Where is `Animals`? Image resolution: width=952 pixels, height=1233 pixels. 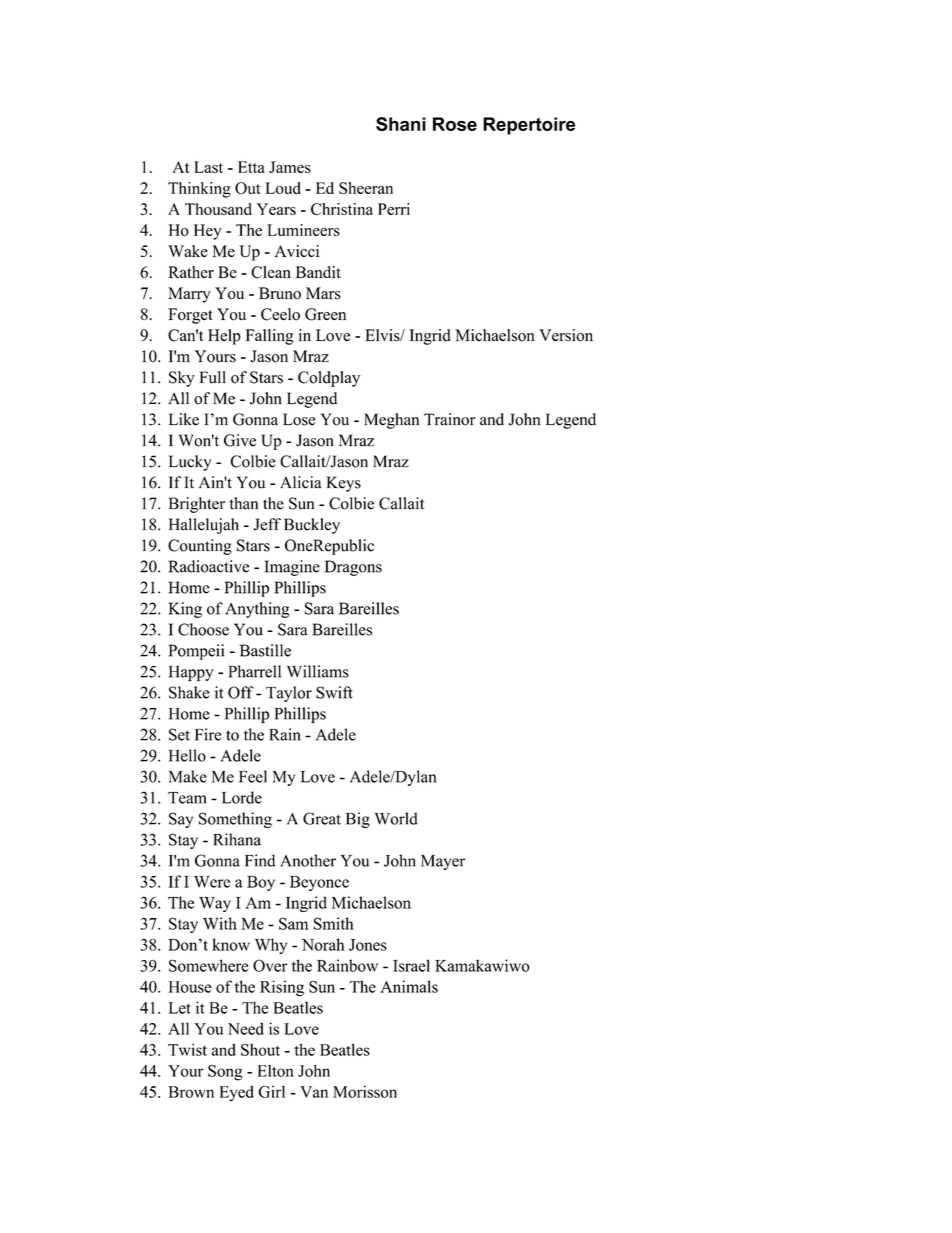 Animals is located at coordinates (409, 986).
